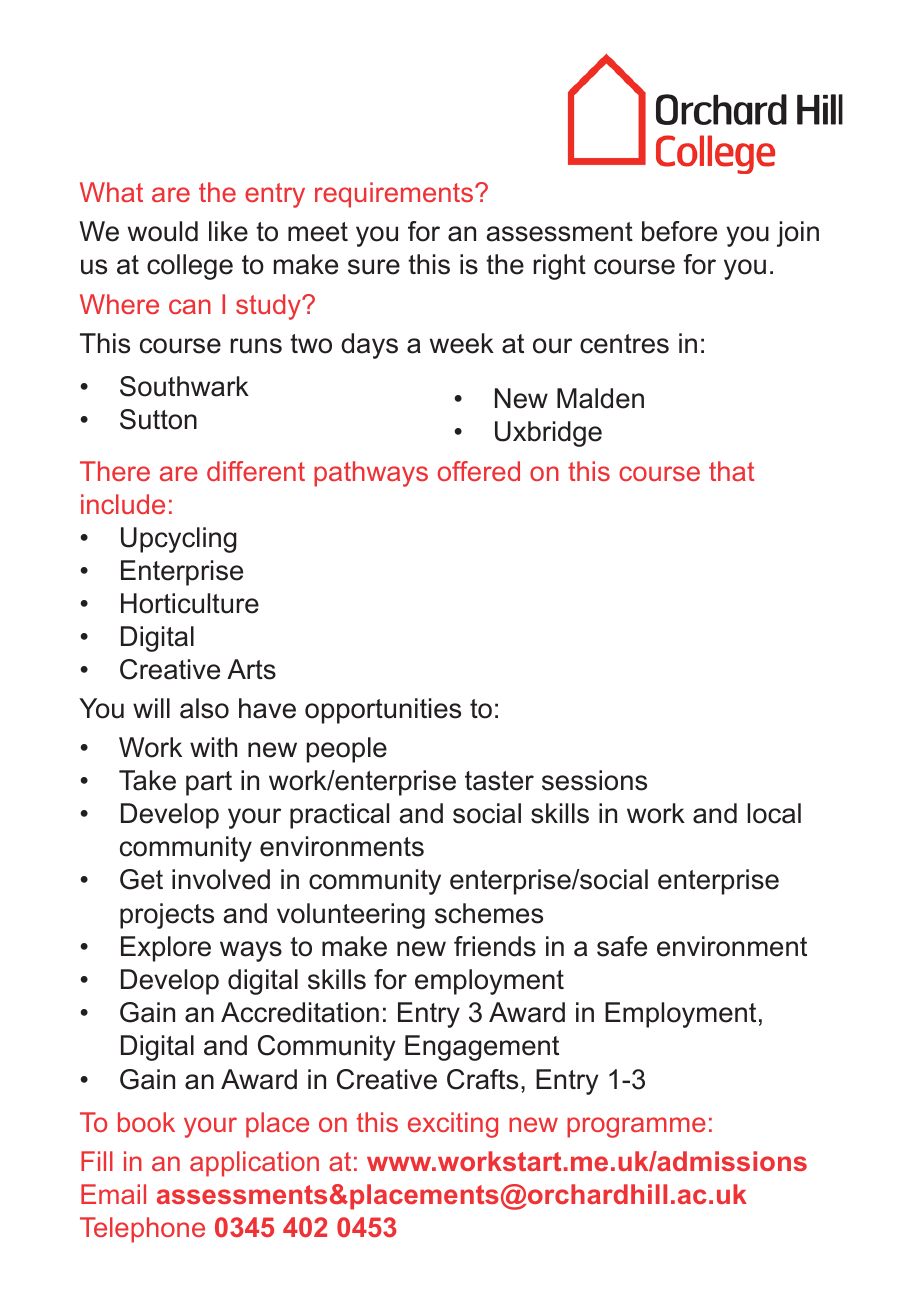 Image resolution: width=924 pixels, height=1311 pixels. What do you see at coordinates (453, 1125) in the page?
I see `exciting` at bounding box center [453, 1125].
